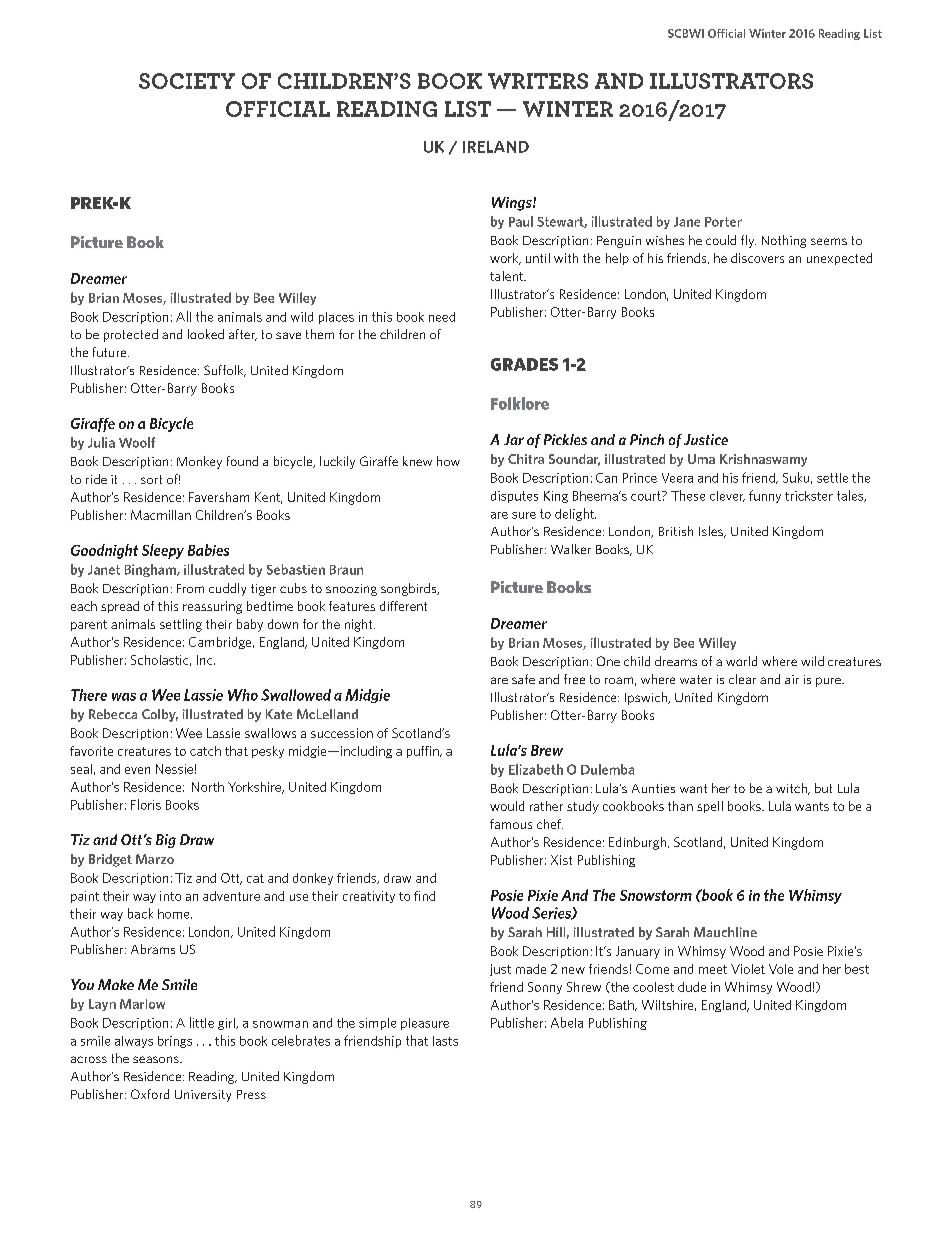 The width and height of the screenshot is (952, 1233). I want to click on IRELAND, so click(496, 147).
